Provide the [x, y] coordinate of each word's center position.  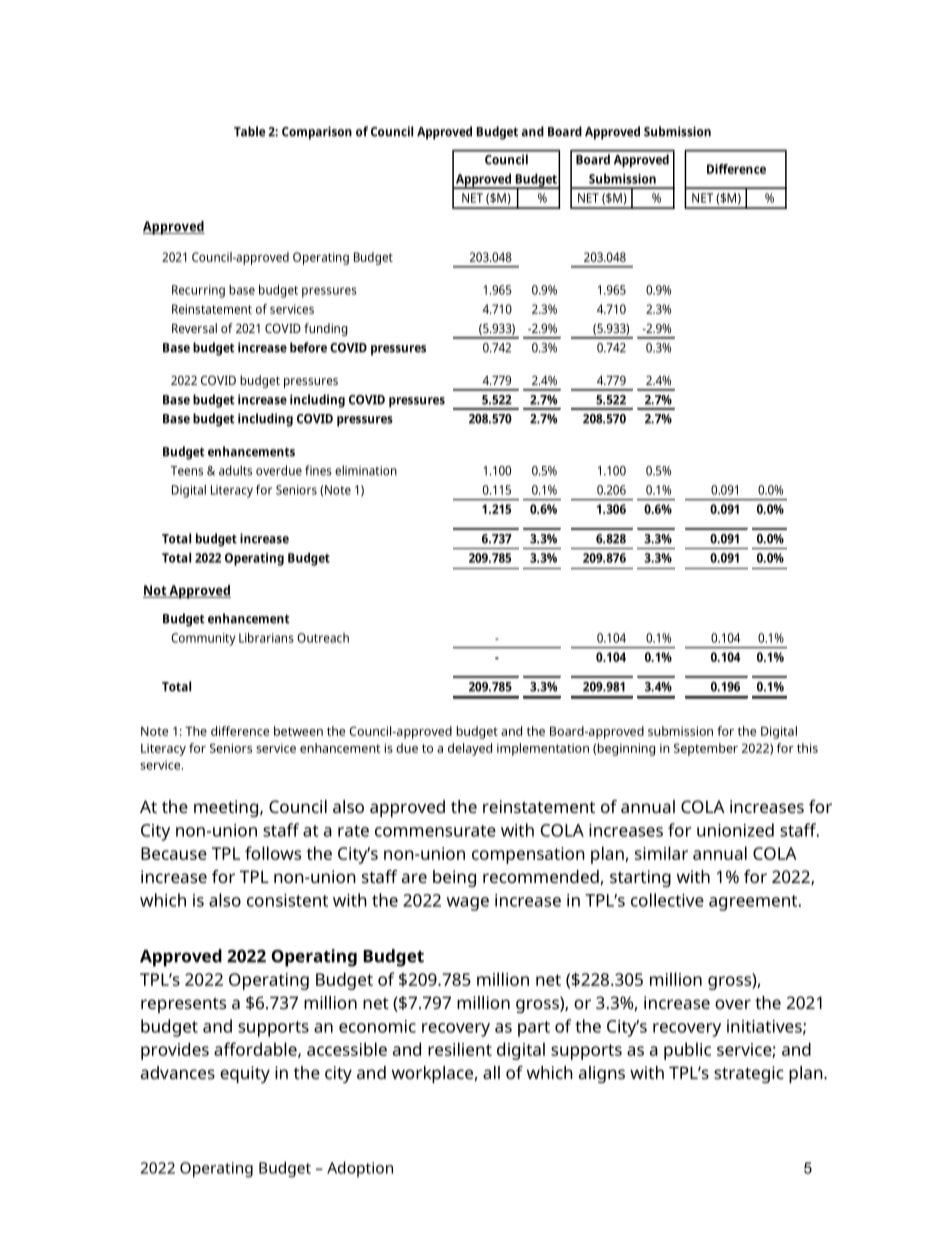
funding [326, 329]
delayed [470, 749]
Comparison [317, 133]
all [491, 1072]
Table [249, 131]
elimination [366, 470]
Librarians [266, 637]
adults [235, 470]
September [706, 749]
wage [468, 904]
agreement [754, 903]
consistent [287, 900]
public [687, 1051]
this [807, 748]
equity [245, 1074]
